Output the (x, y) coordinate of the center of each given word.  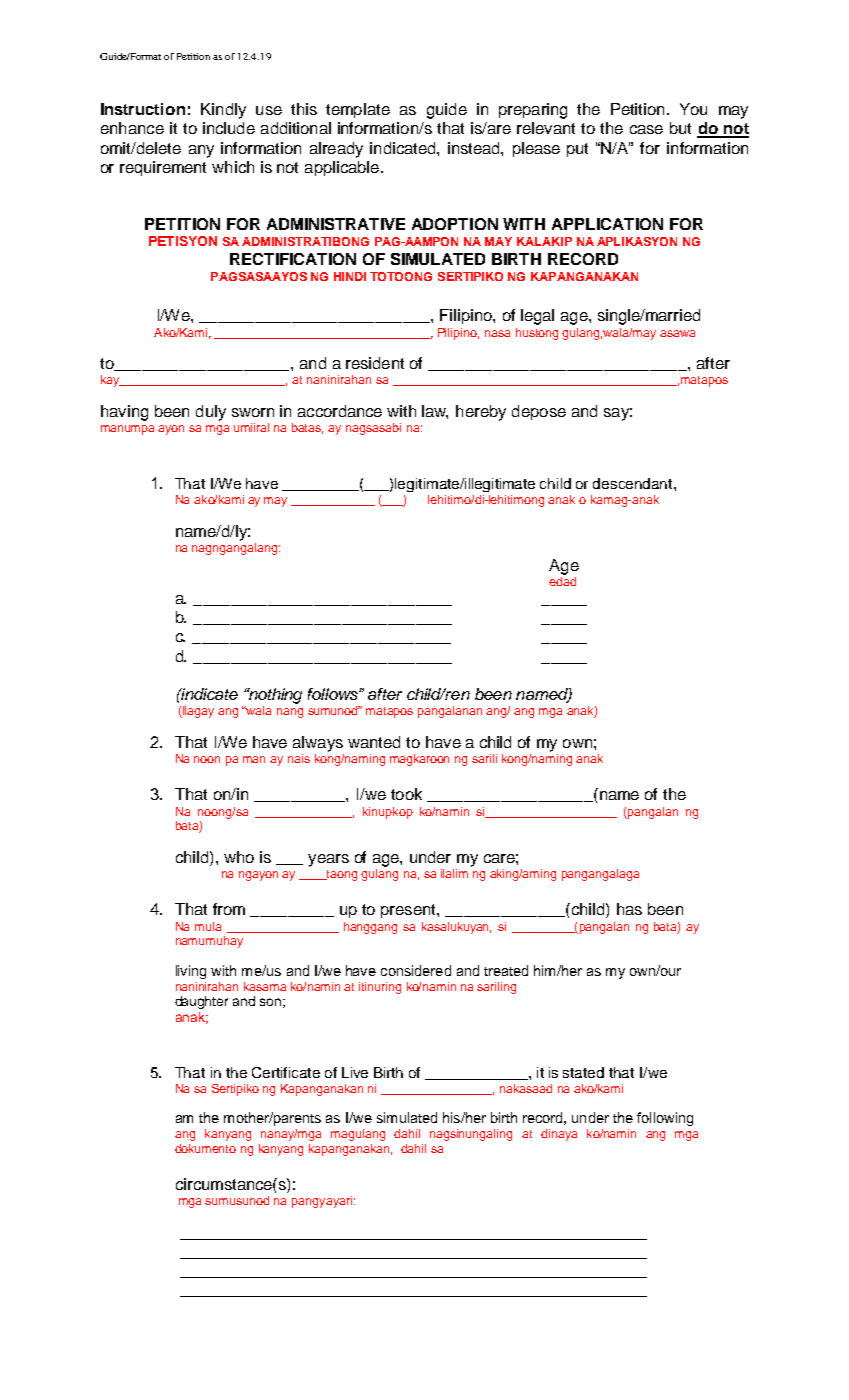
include (229, 128)
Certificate (286, 1072)
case (646, 129)
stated (583, 1072)
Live (355, 1072)
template (358, 110)
